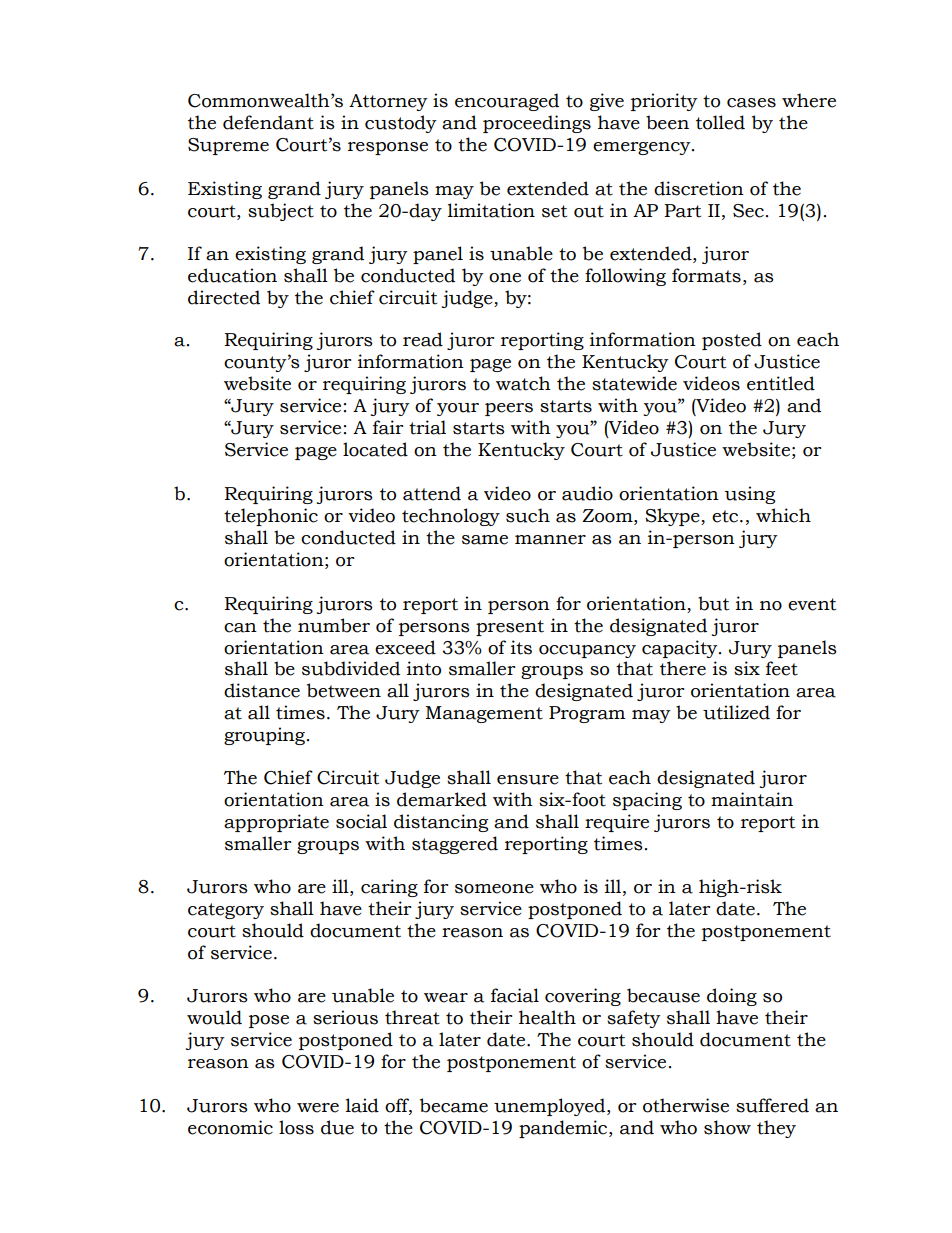 The image size is (952, 1233). Describe the element at coordinates (268, 122) in the image. I see `defendant` at that location.
